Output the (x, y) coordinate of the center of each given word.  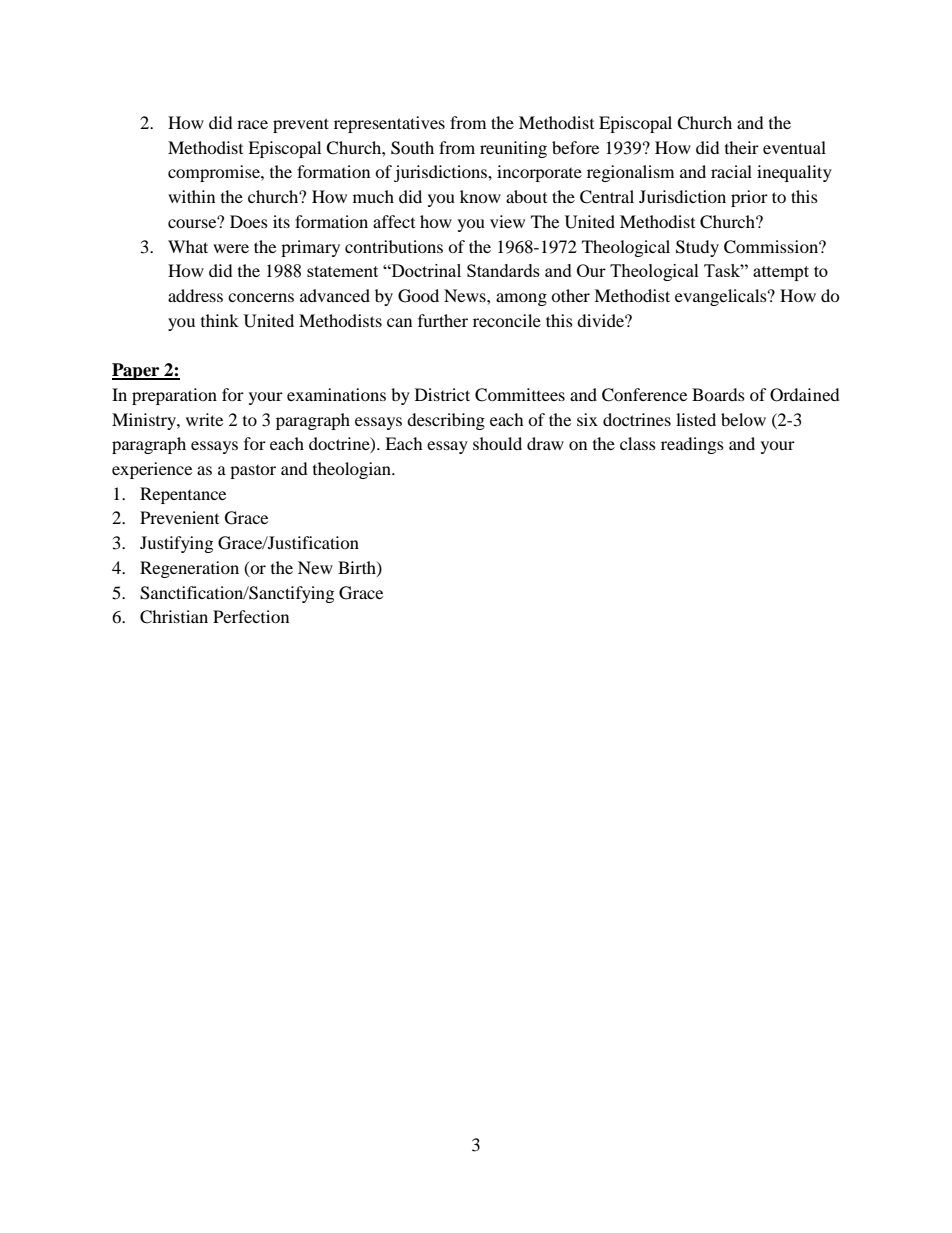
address (195, 295)
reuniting (513, 149)
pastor (253, 472)
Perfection (251, 616)
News (466, 295)
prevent (301, 125)
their (742, 147)
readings (692, 445)
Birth (358, 568)
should (497, 443)
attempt (781, 273)
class (638, 443)
